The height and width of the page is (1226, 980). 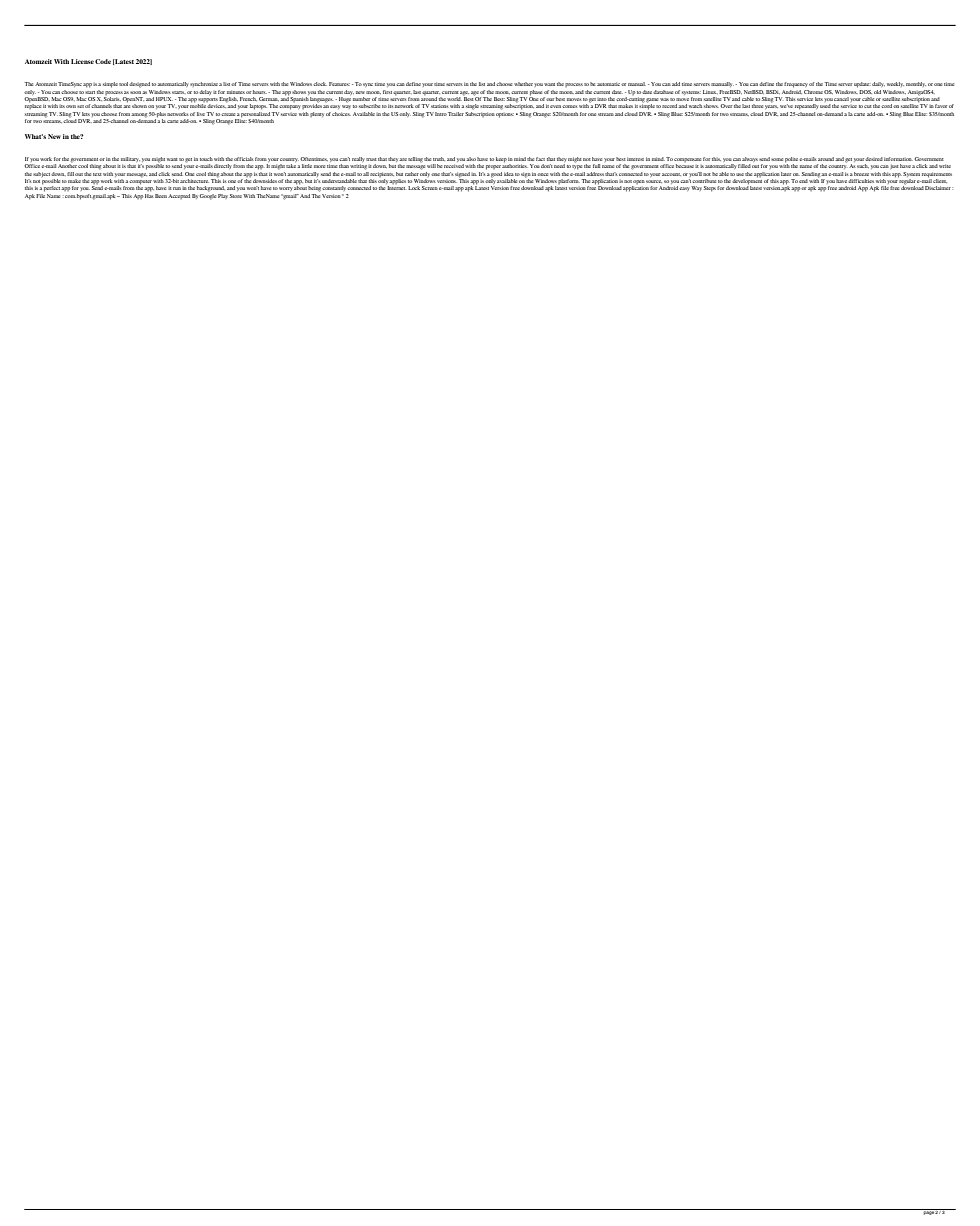 What do you see at coordinates (710, 189) in the page?
I see `Steps` at bounding box center [710, 189].
